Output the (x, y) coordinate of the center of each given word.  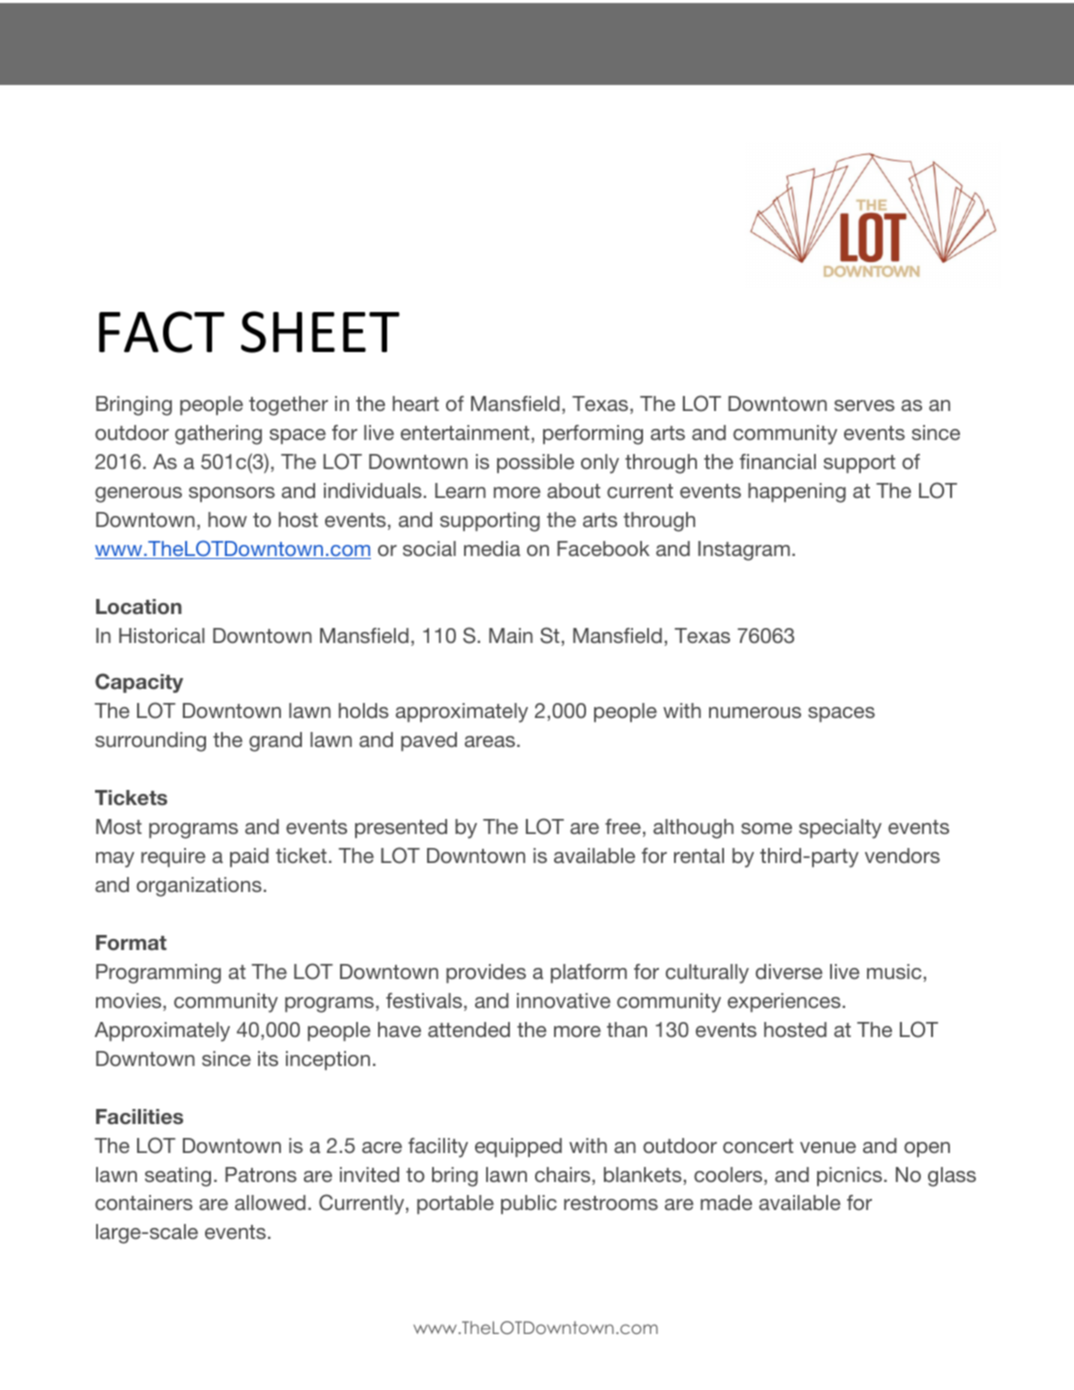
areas (490, 741)
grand (275, 742)
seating (178, 1177)
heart (416, 403)
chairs (562, 1174)
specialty (840, 829)
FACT (162, 332)
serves (864, 405)
